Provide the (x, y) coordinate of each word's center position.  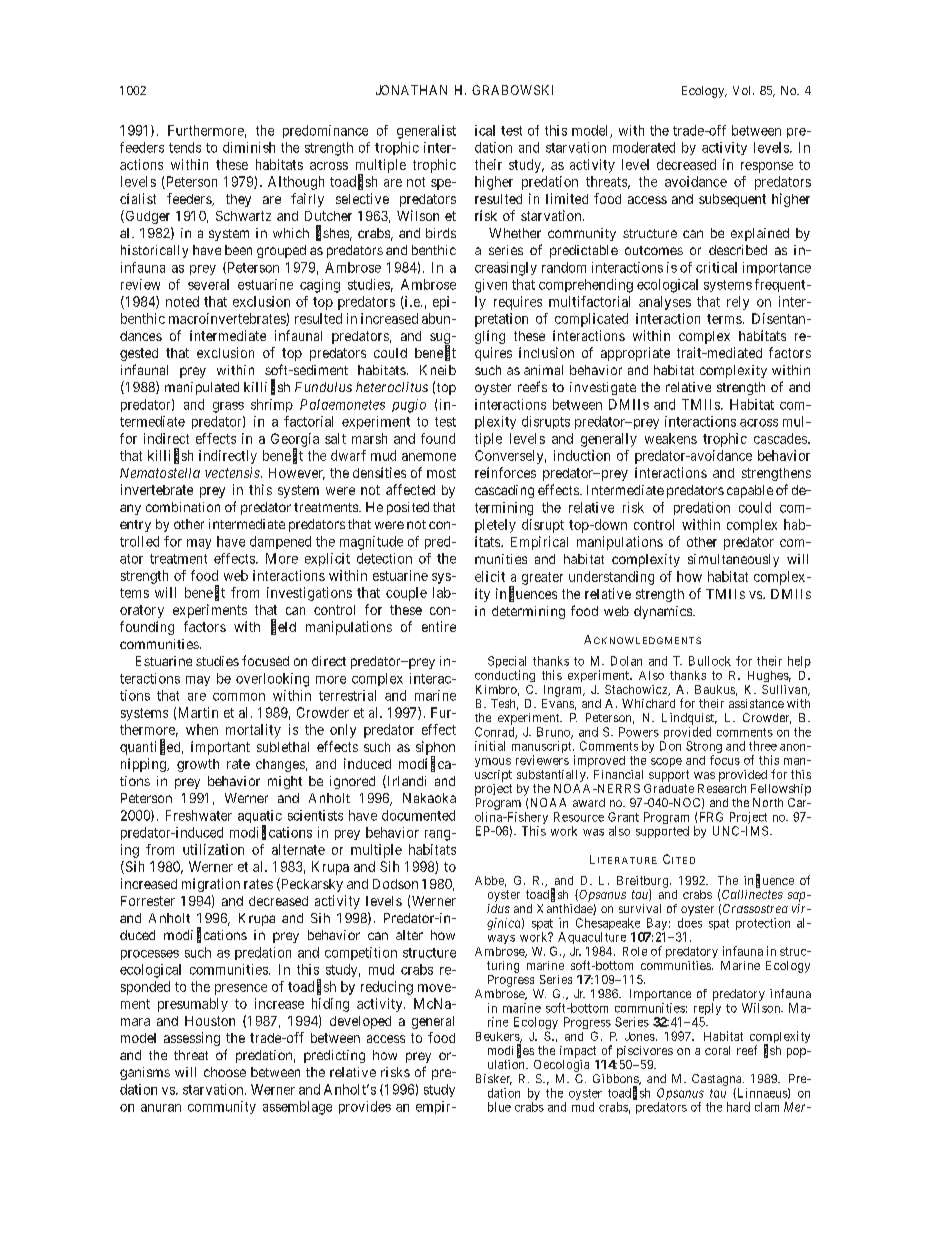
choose (225, 1072)
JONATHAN (411, 90)
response (767, 167)
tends (185, 147)
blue (499, 1107)
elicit (490, 576)
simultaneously (733, 560)
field (283, 627)
